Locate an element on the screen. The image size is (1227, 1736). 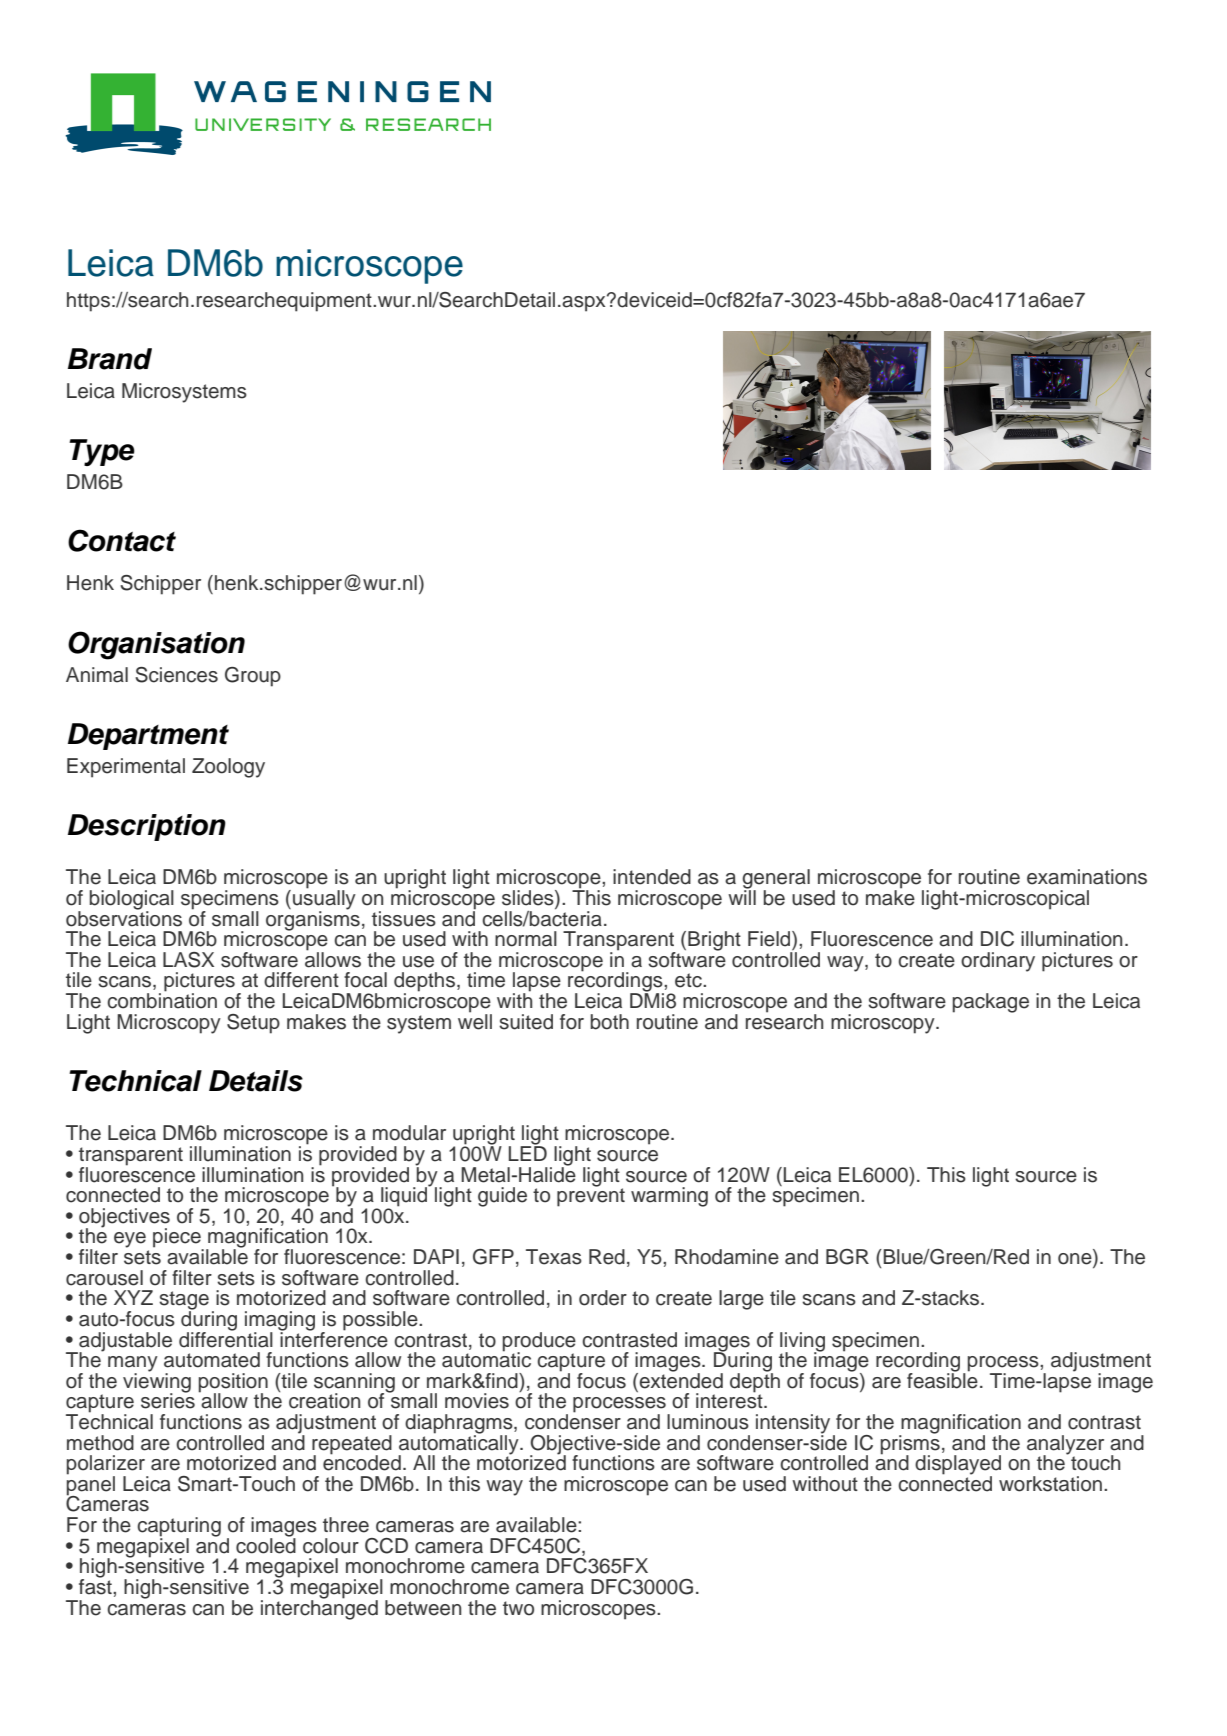
combination is located at coordinates (162, 1000).
